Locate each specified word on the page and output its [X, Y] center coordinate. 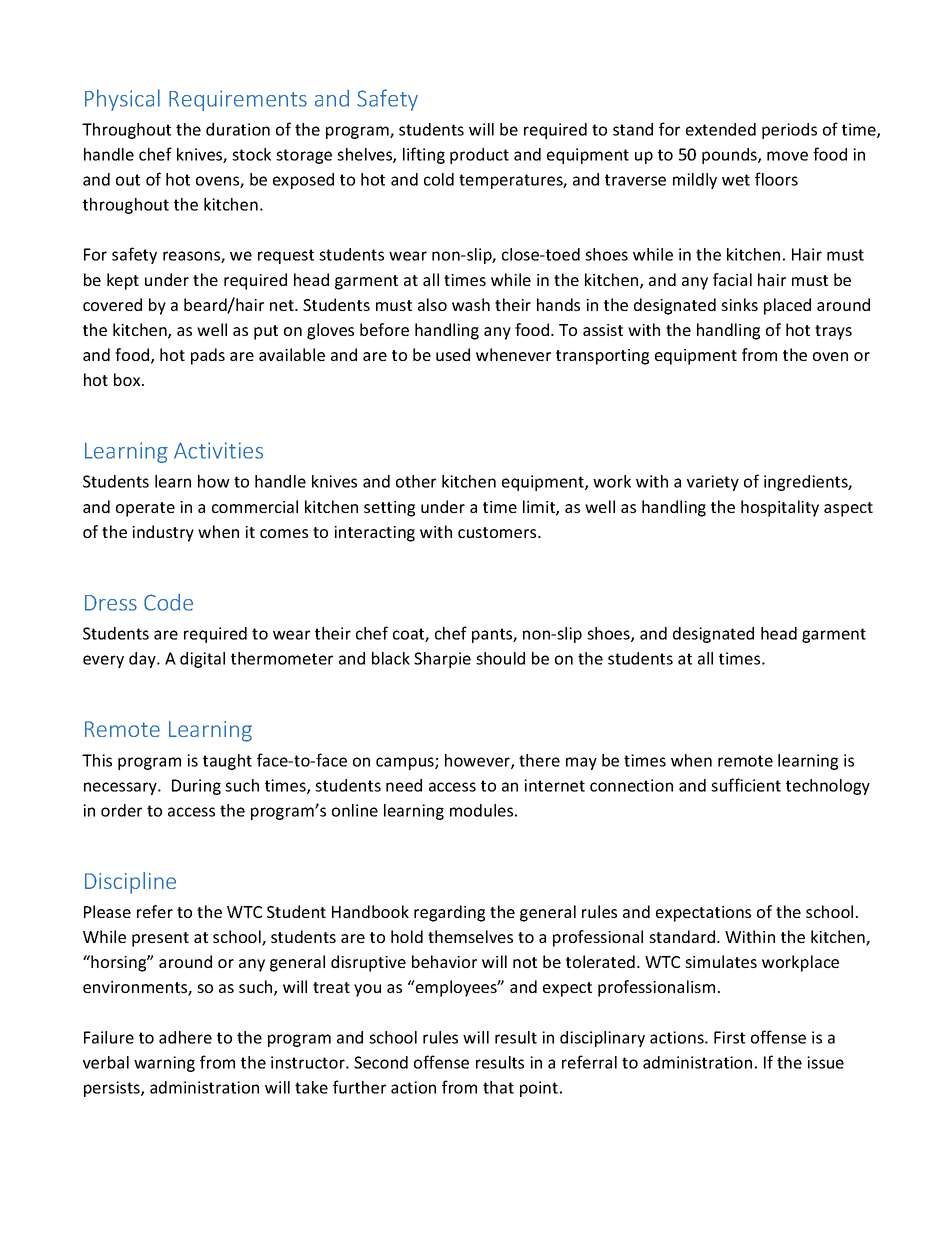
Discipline [130, 883]
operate [145, 509]
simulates [721, 961]
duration [238, 129]
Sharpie [442, 660]
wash [471, 304]
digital [202, 660]
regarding [449, 913]
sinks [739, 304]
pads [208, 356]
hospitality [780, 508]
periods [789, 131]
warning [164, 1064]
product [479, 156]
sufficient [746, 785]
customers [498, 532]
